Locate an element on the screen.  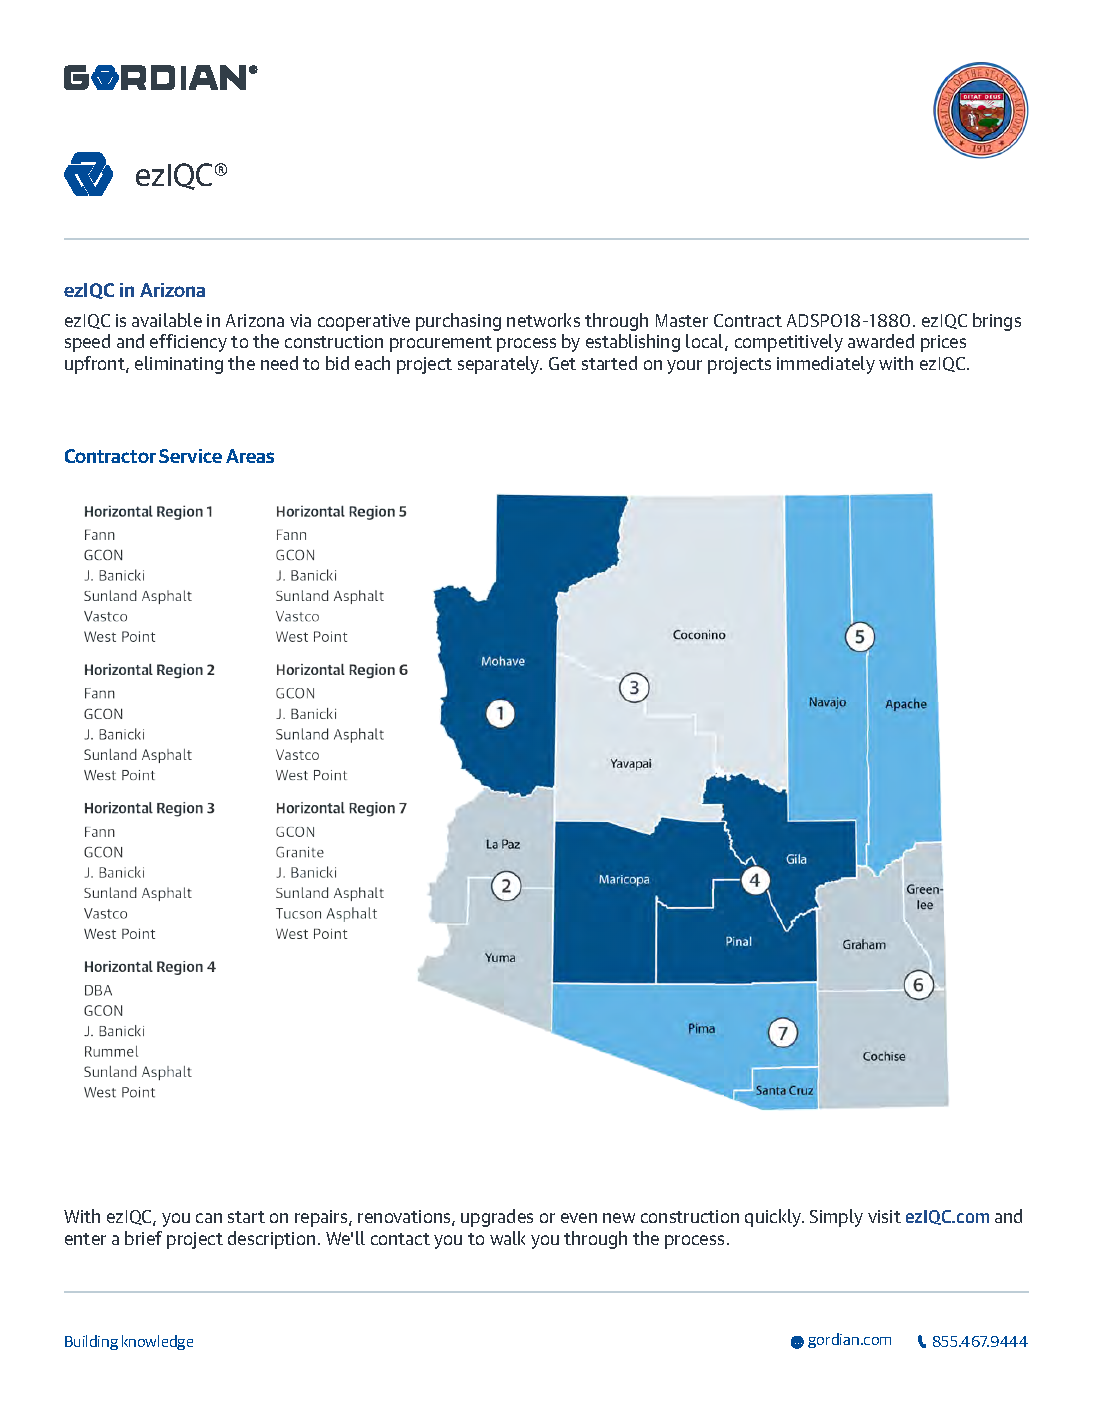
can is located at coordinates (209, 1218).
